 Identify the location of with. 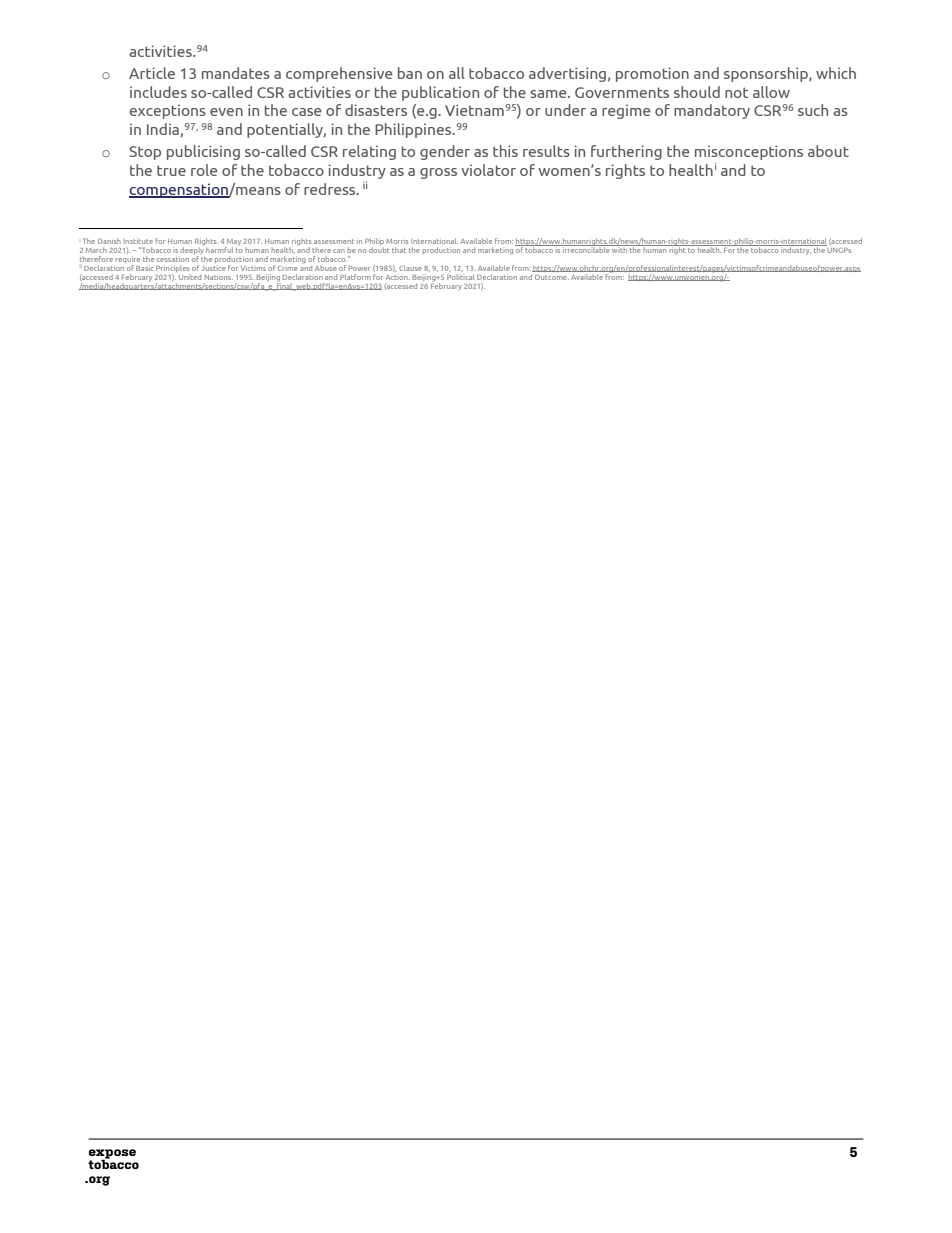
(619, 248).
